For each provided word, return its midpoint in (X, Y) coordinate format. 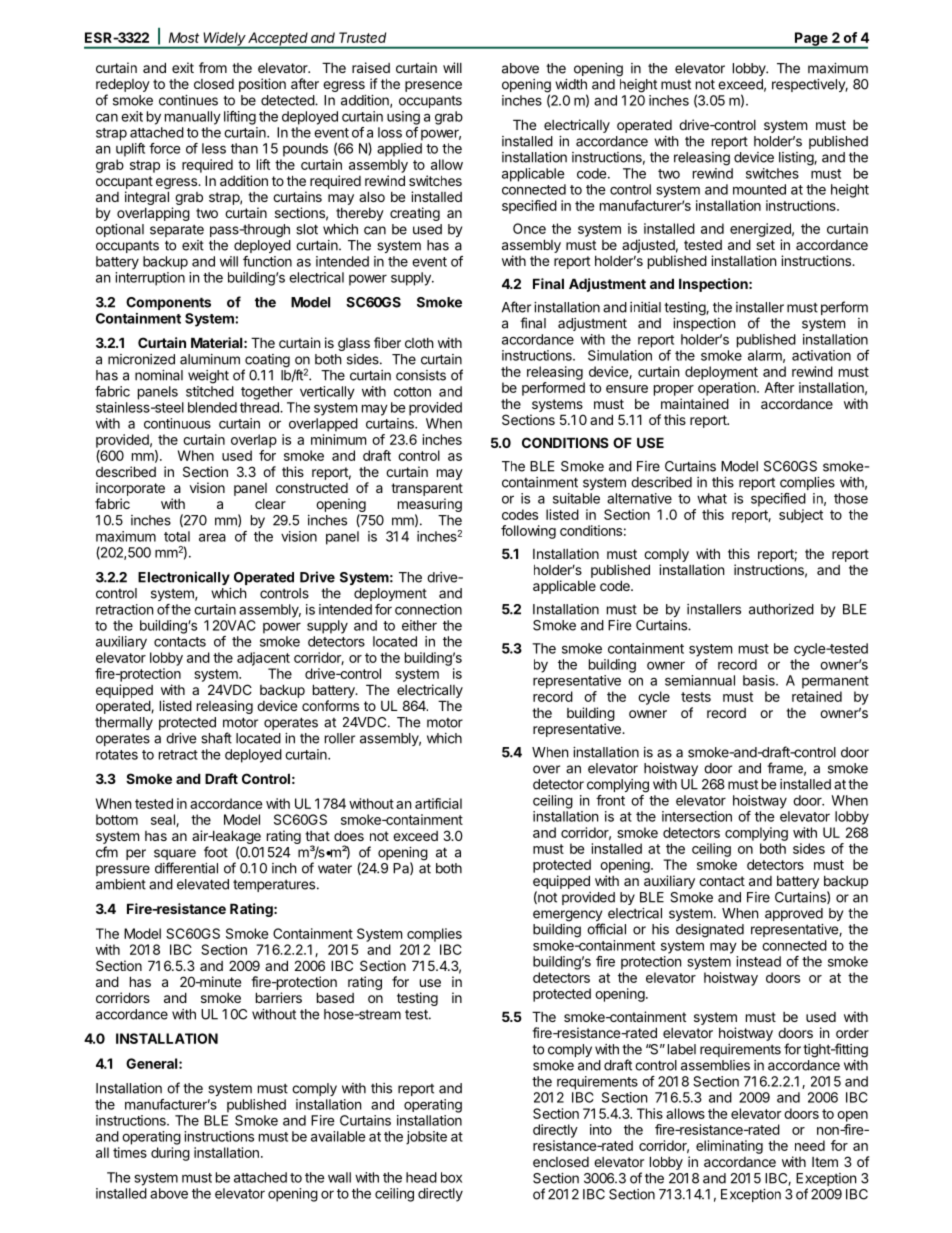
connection (428, 609)
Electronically (184, 578)
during (170, 1154)
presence (433, 86)
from (213, 67)
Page (811, 40)
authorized (781, 609)
